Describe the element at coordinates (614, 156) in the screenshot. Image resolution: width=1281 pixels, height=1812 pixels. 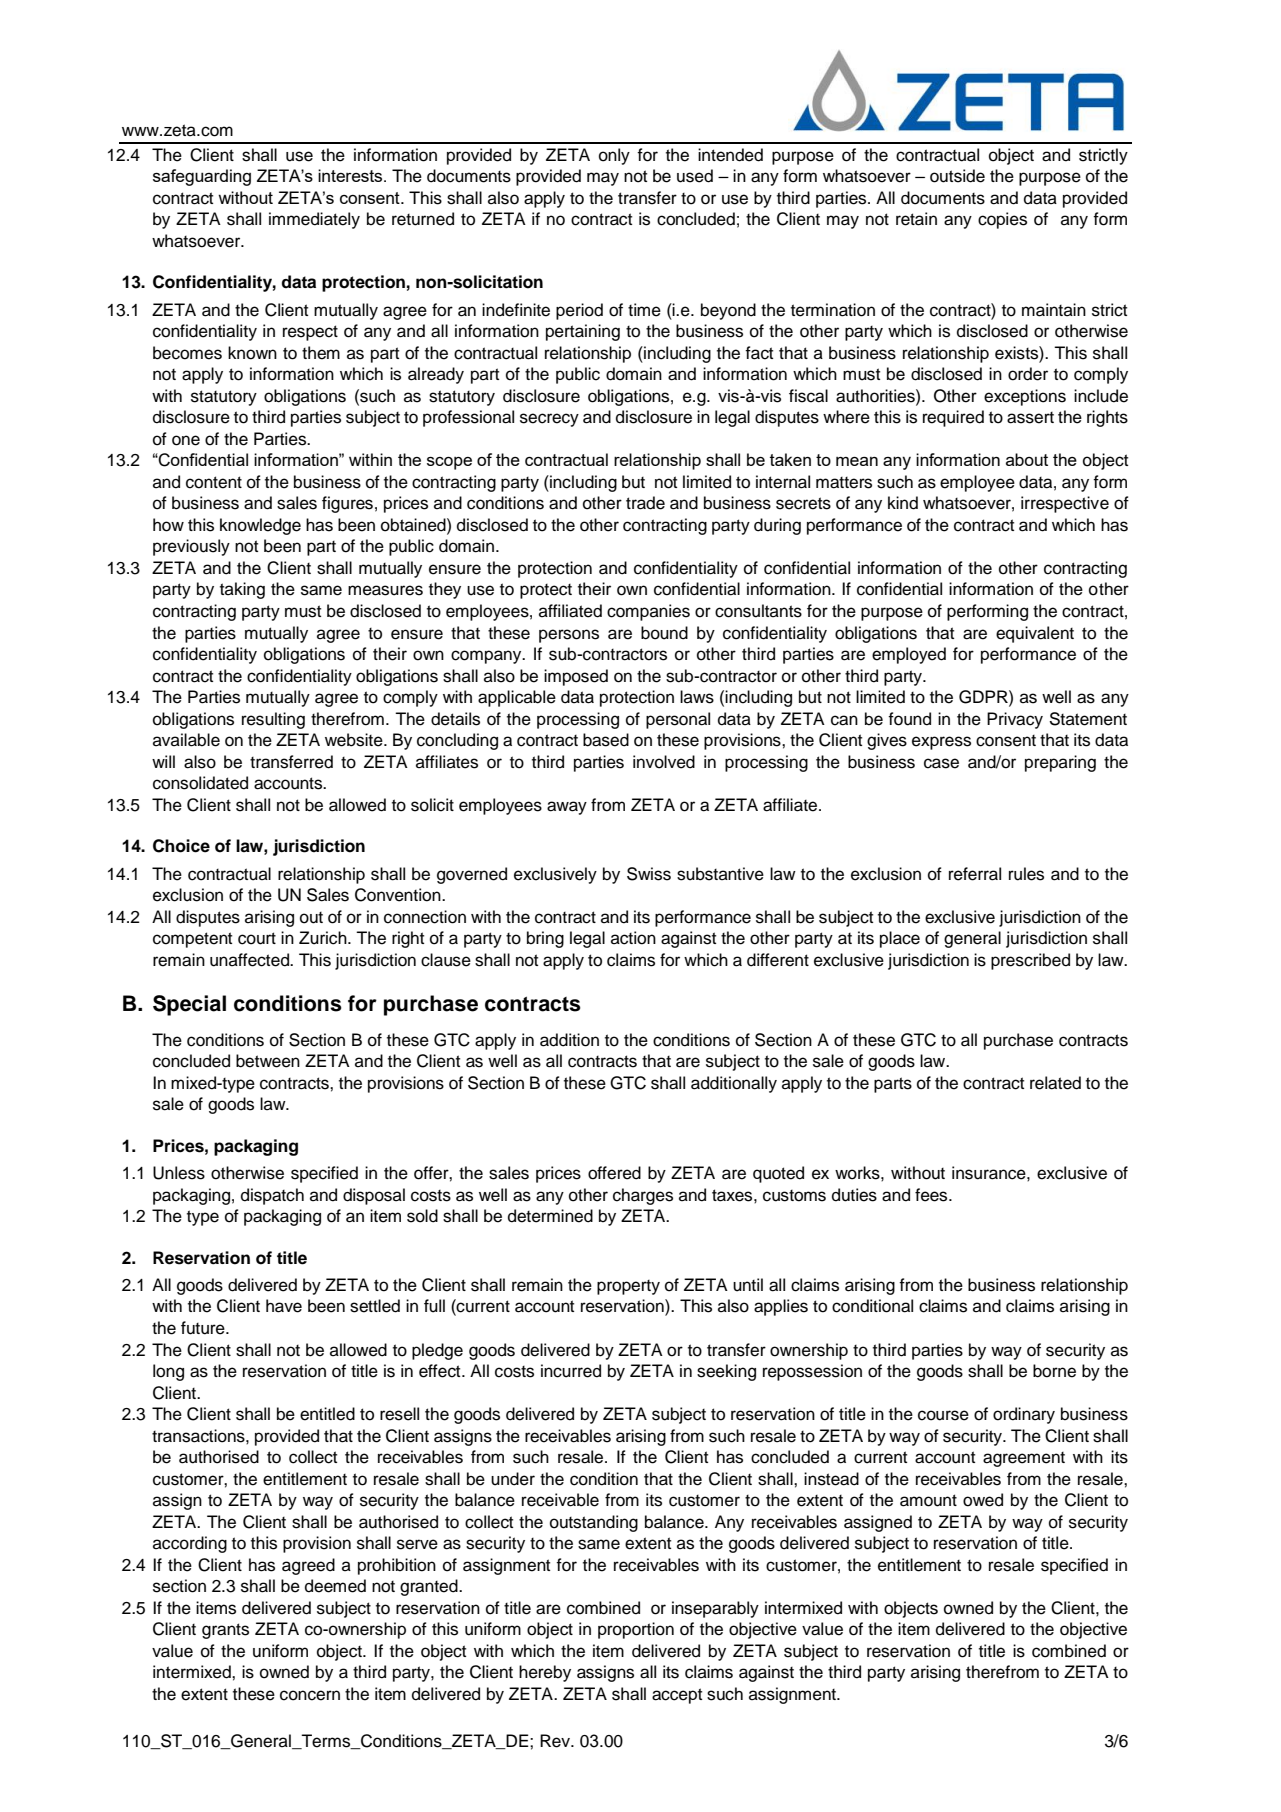
I see `only` at that location.
